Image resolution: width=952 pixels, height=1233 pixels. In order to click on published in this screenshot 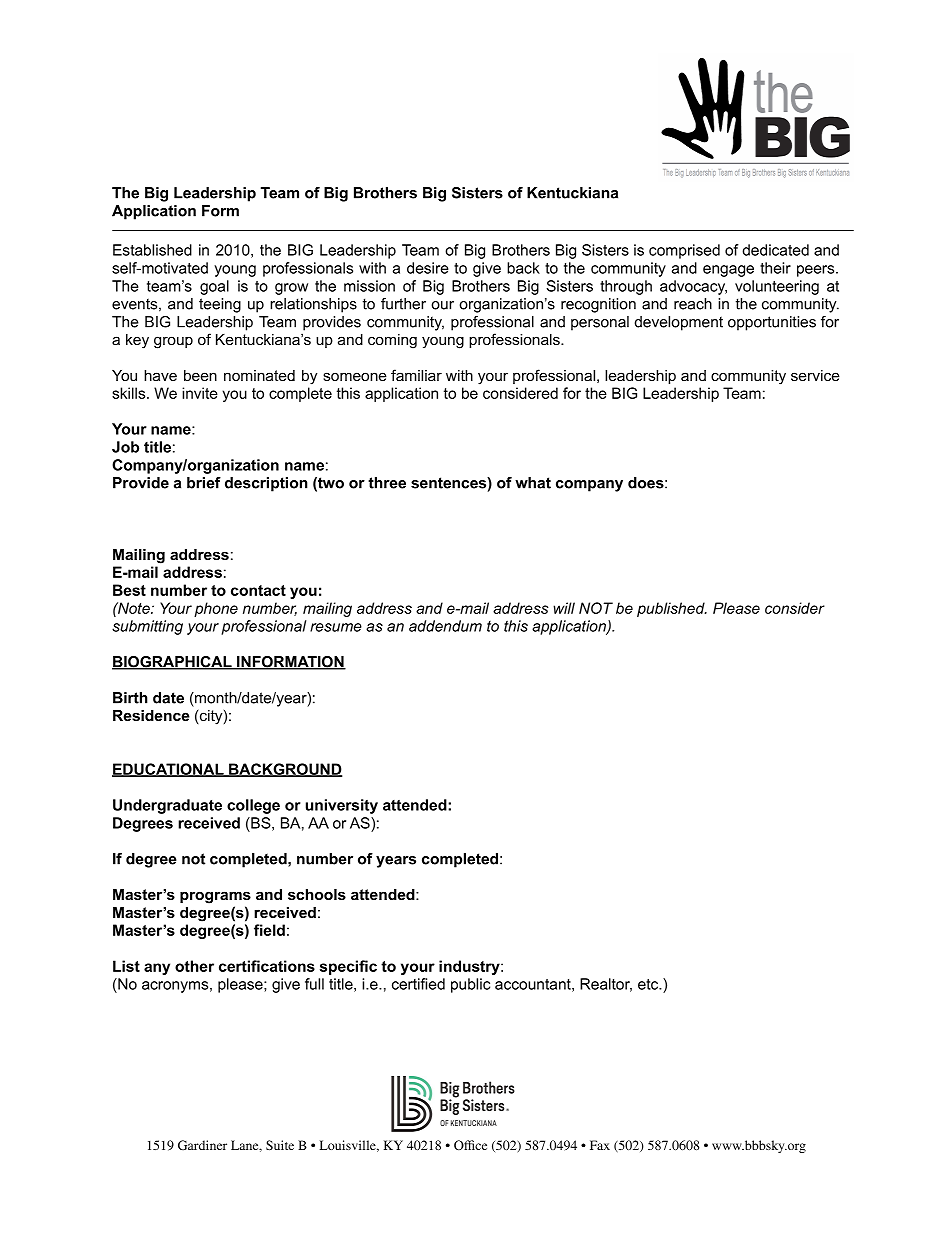, I will do `click(672, 609)`.
